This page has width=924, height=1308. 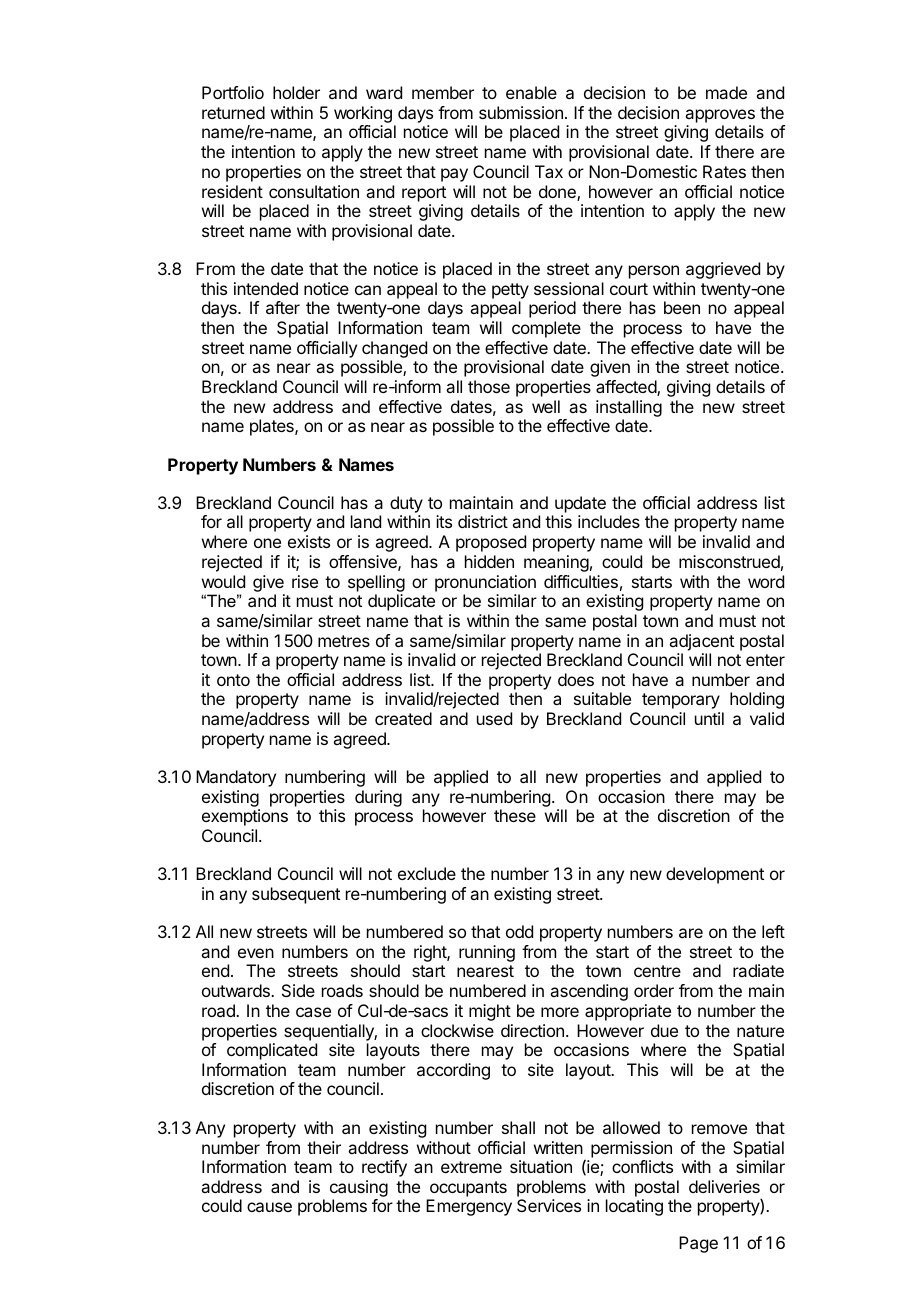 I want to click on approves, so click(x=720, y=116).
